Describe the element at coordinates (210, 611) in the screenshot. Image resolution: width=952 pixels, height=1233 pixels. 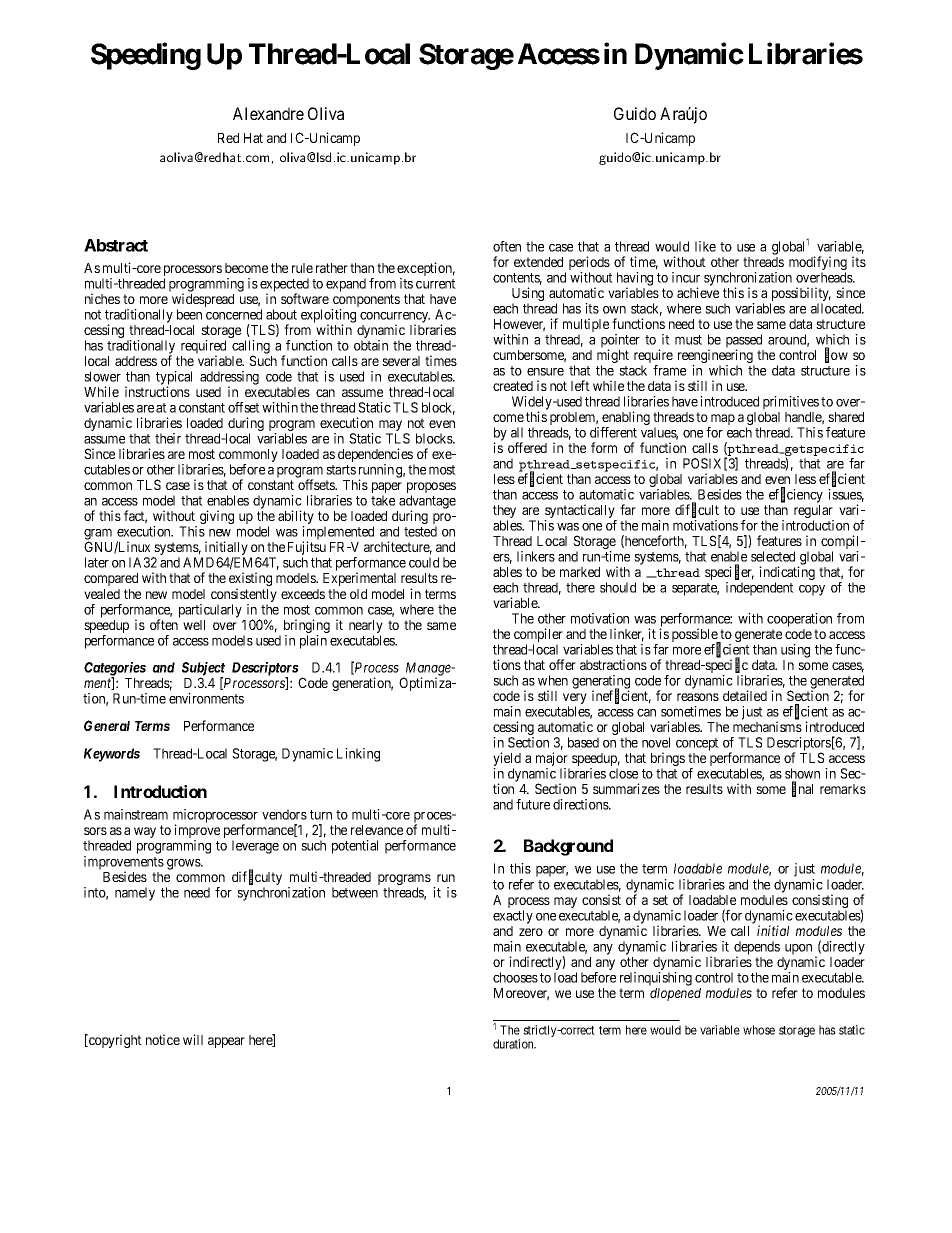
I see `particularly` at that location.
